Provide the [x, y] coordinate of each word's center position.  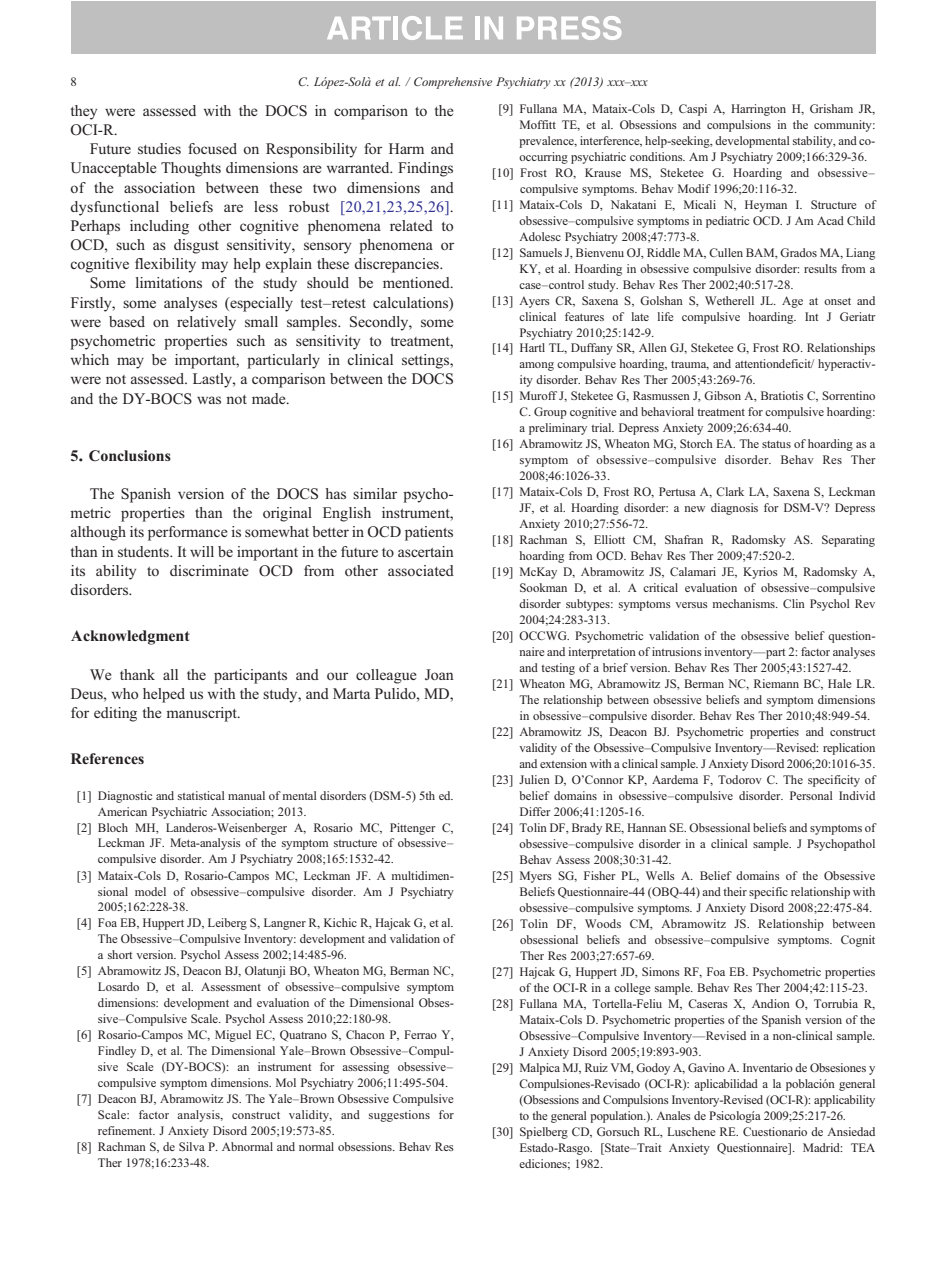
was [209, 400]
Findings [425, 169]
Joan [439, 674]
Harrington [758, 110]
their [735, 891]
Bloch [113, 827]
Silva [192, 1146]
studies [159, 148]
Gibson [722, 395]
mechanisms [745, 603]
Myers [536, 877]
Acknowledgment [130, 637]
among [536, 366]
